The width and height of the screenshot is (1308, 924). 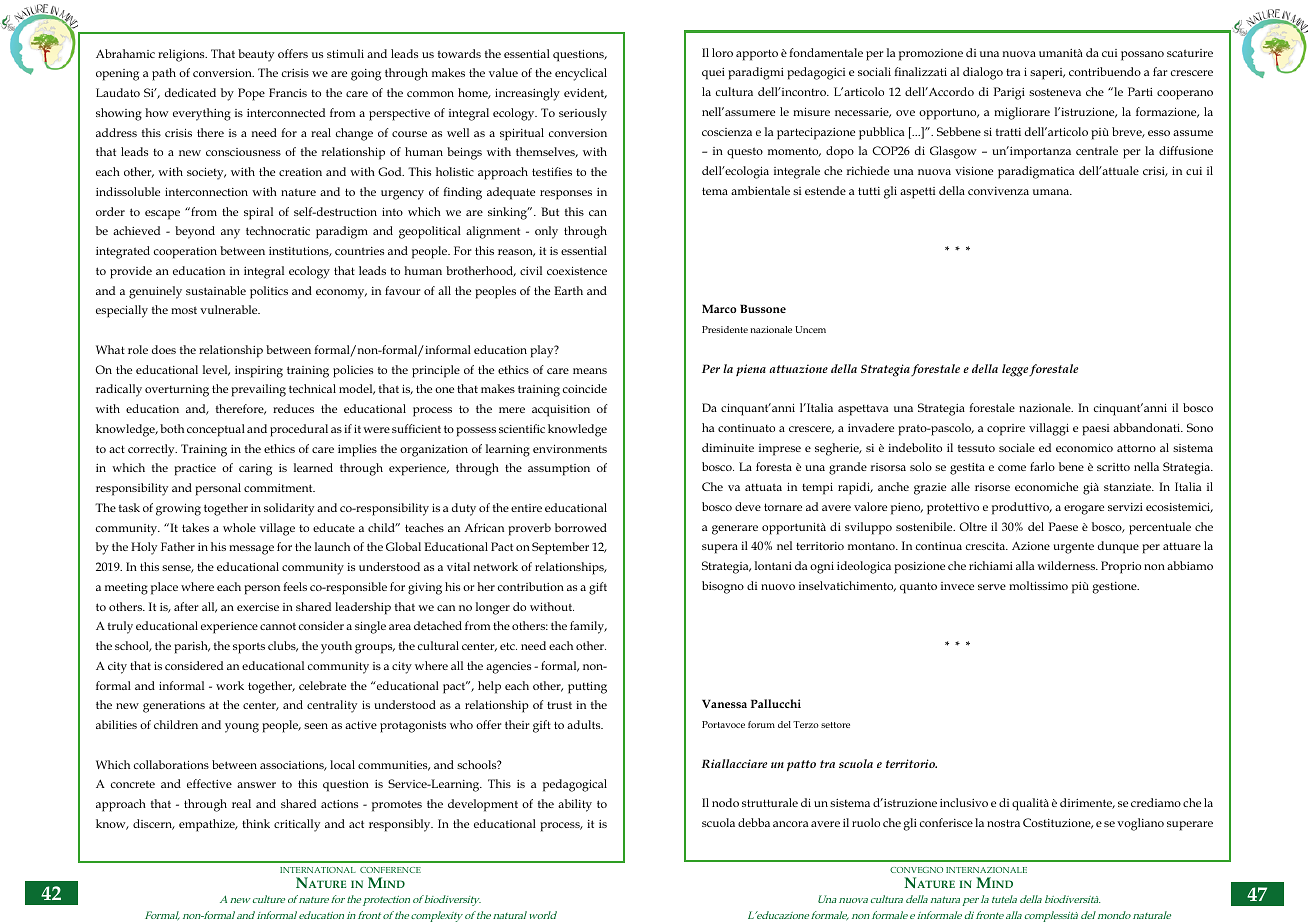 I want to click on Pope, so click(x=251, y=94).
